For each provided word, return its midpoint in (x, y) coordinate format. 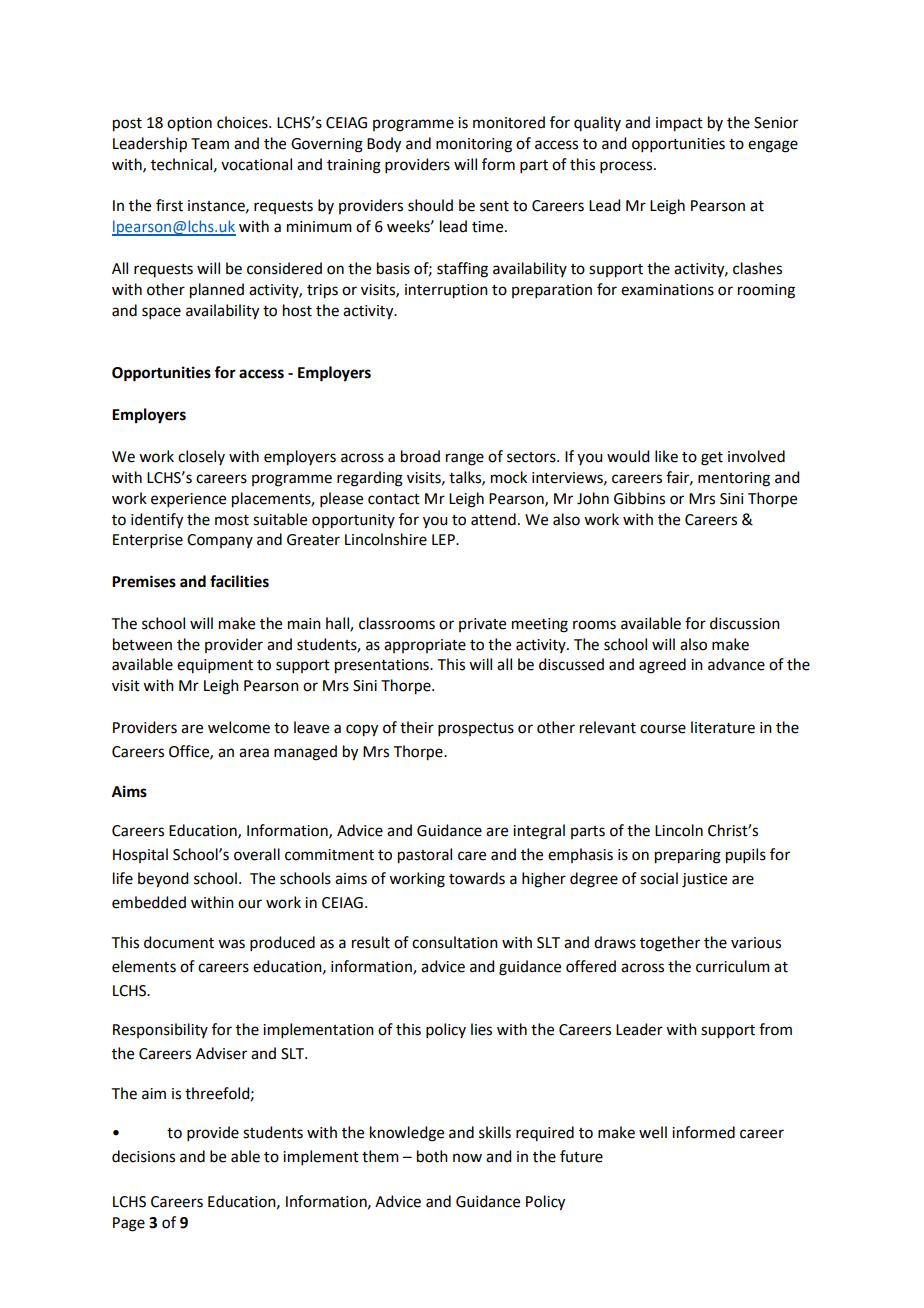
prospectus (476, 729)
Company (220, 541)
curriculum (733, 966)
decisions (143, 1156)
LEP (444, 539)
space (161, 313)
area (254, 753)
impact (679, 124)
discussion (745, 623)
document (179, 942)
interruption (446, 291)
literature (723, 727)
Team (210, 144)
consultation (455, 942)
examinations (667, 290)
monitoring (474, 145)
